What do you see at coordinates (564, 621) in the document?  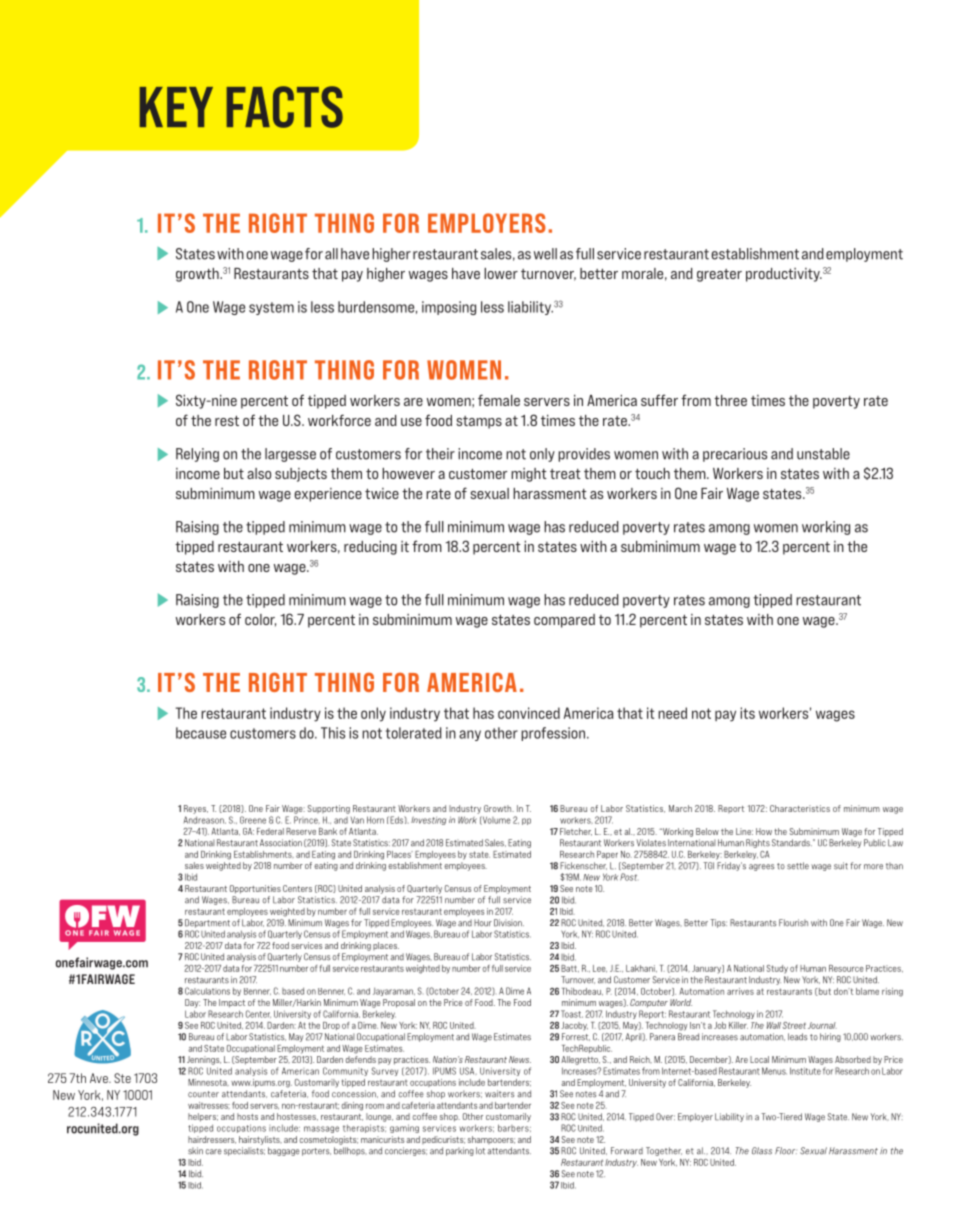 I see `compared` at bounding box center [564, 621].
